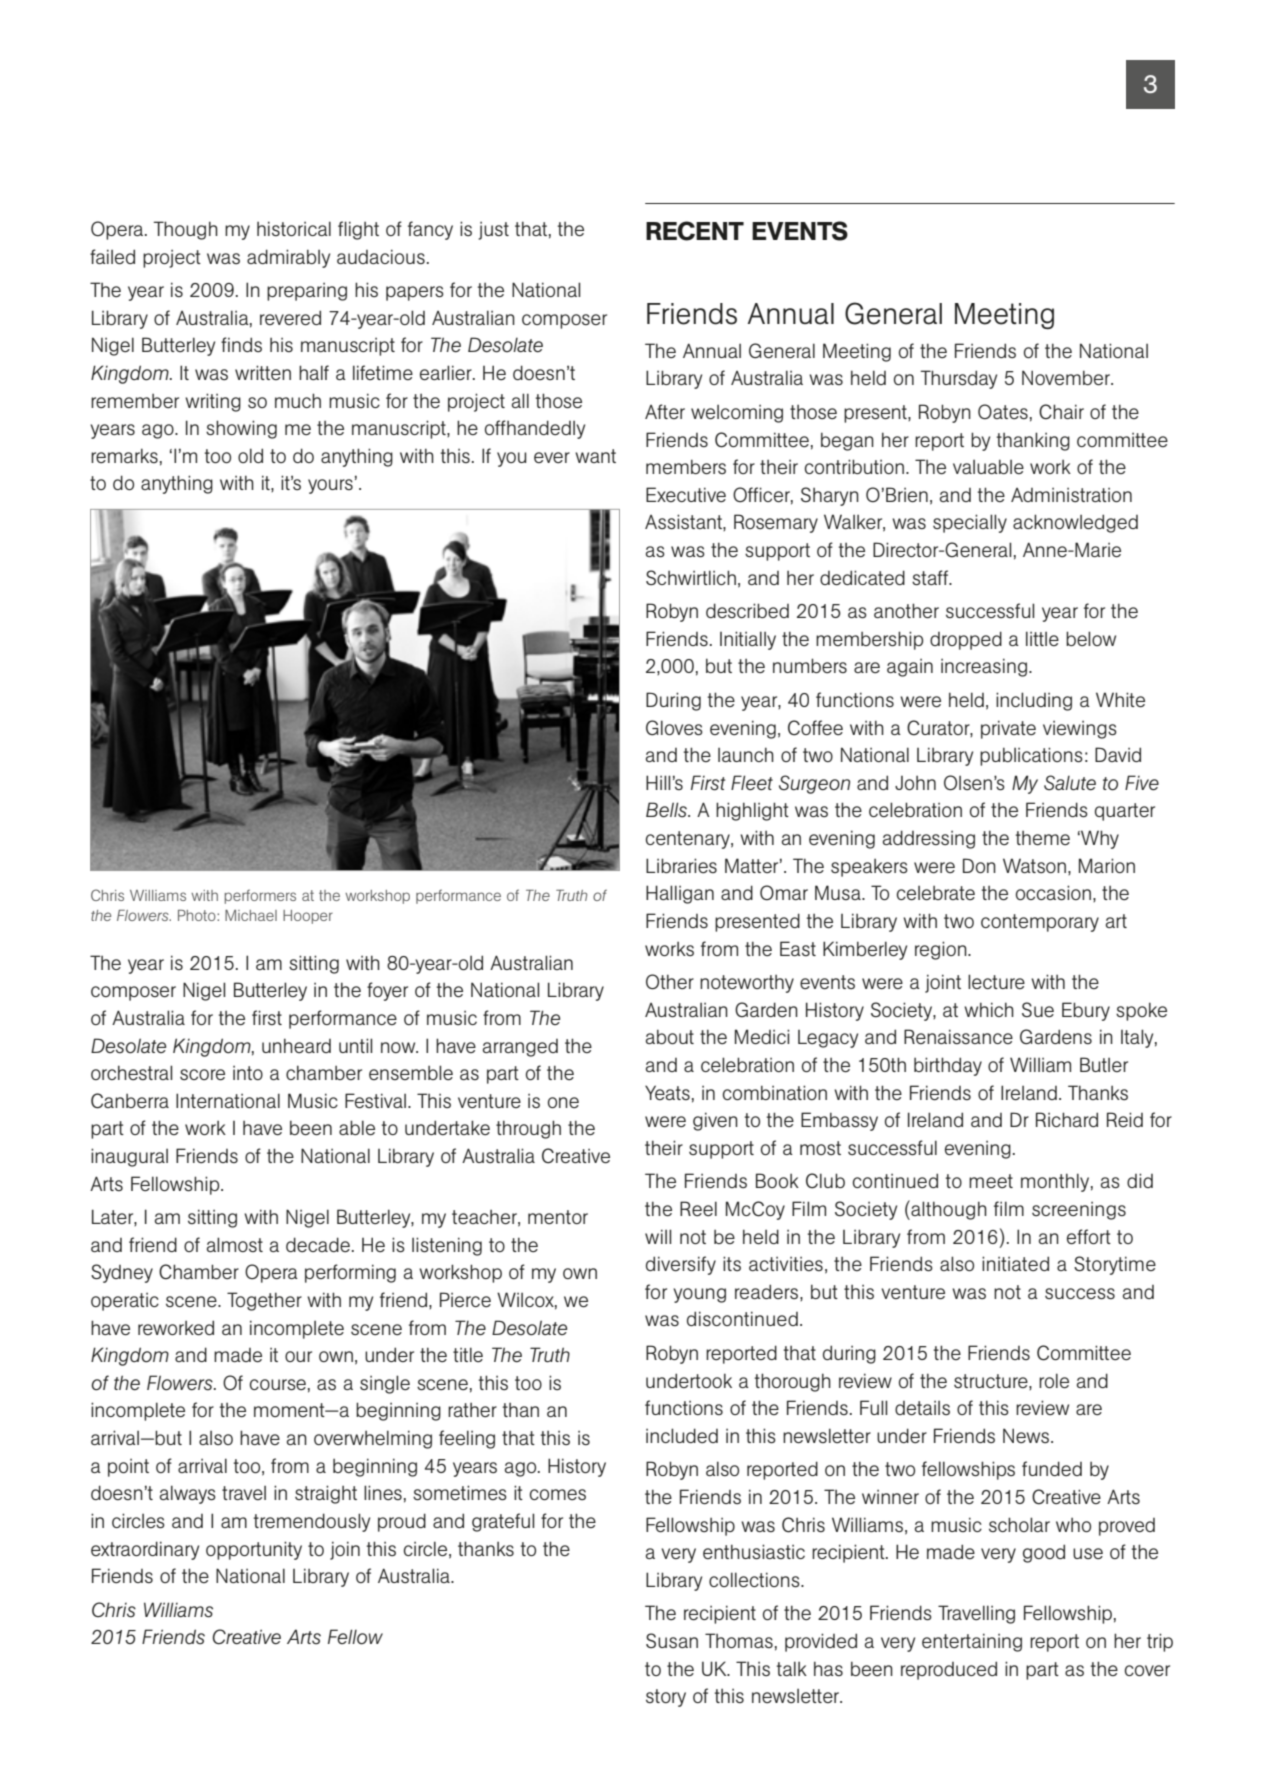 The width and height of the document is (1265, 1788). Describe the element at coordinates (1067, 377) in the document. I see `November` at that location.
